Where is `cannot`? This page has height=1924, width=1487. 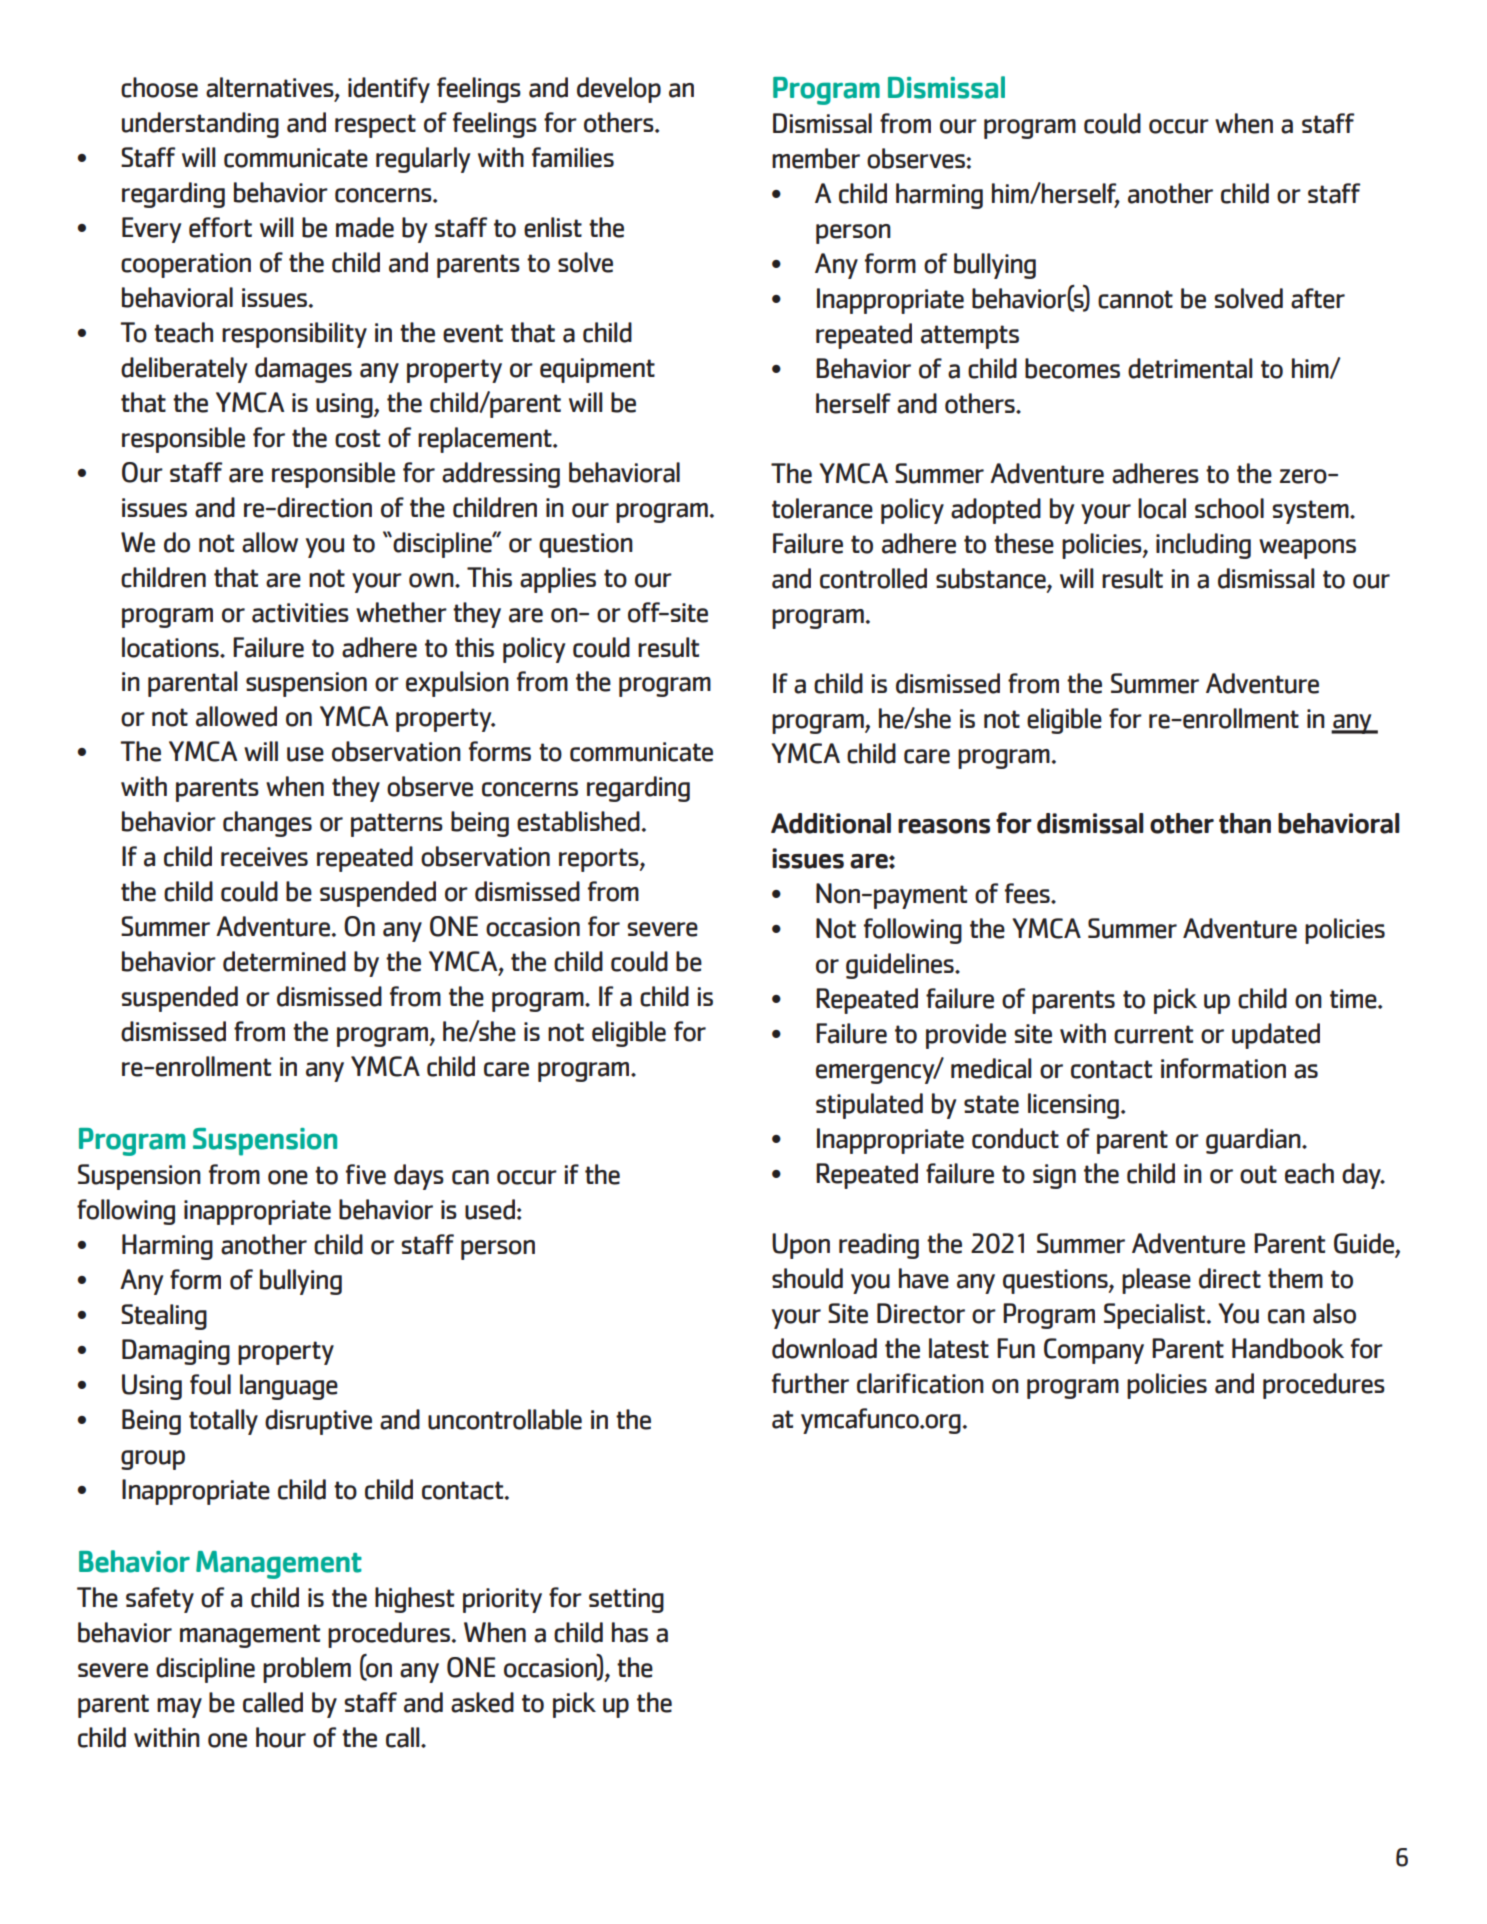
cannot is located at coordinates (1135, 299).
